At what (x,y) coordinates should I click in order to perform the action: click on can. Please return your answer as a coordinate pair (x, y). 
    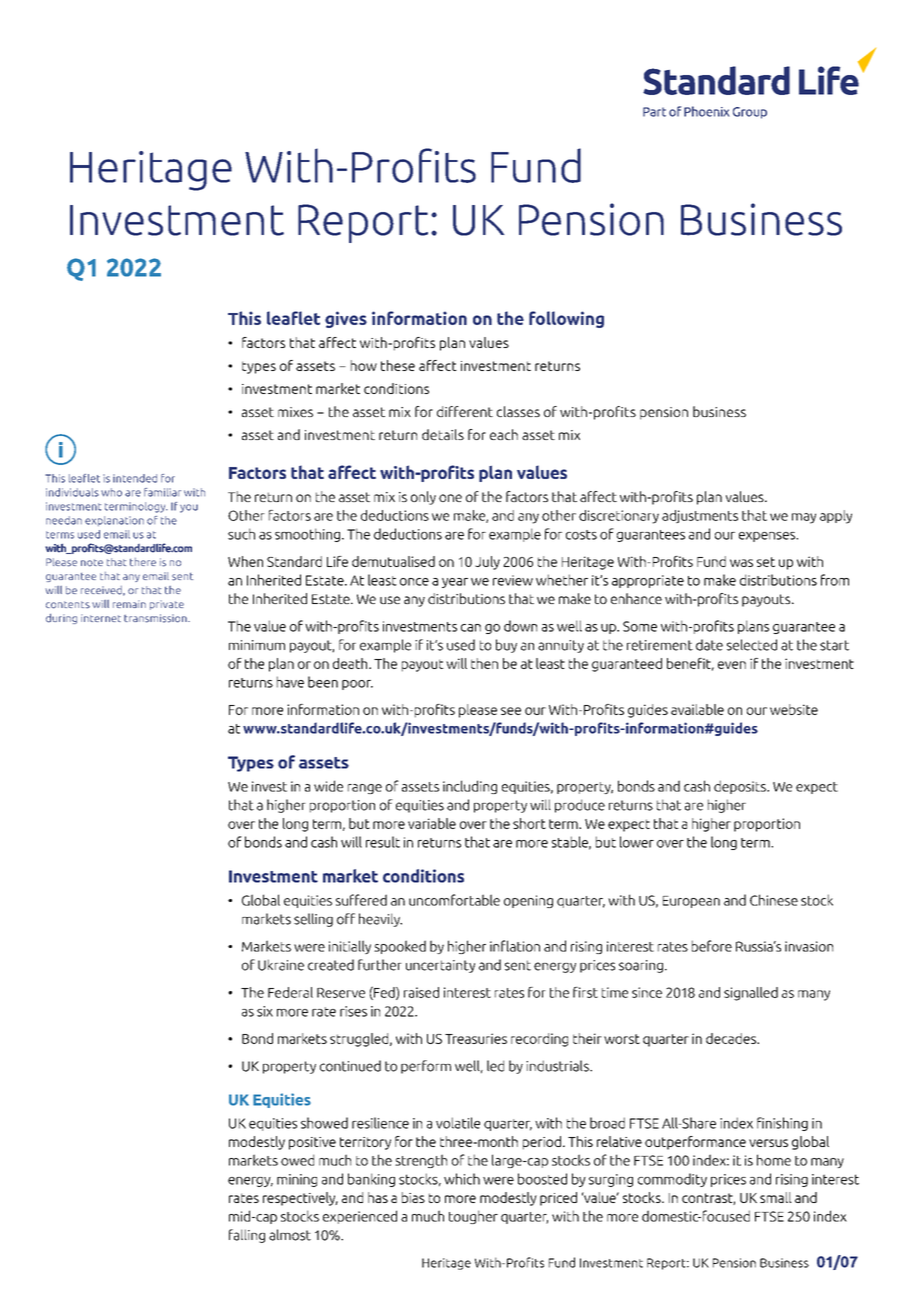
    Looking at the image, I should click on (471, 628).
